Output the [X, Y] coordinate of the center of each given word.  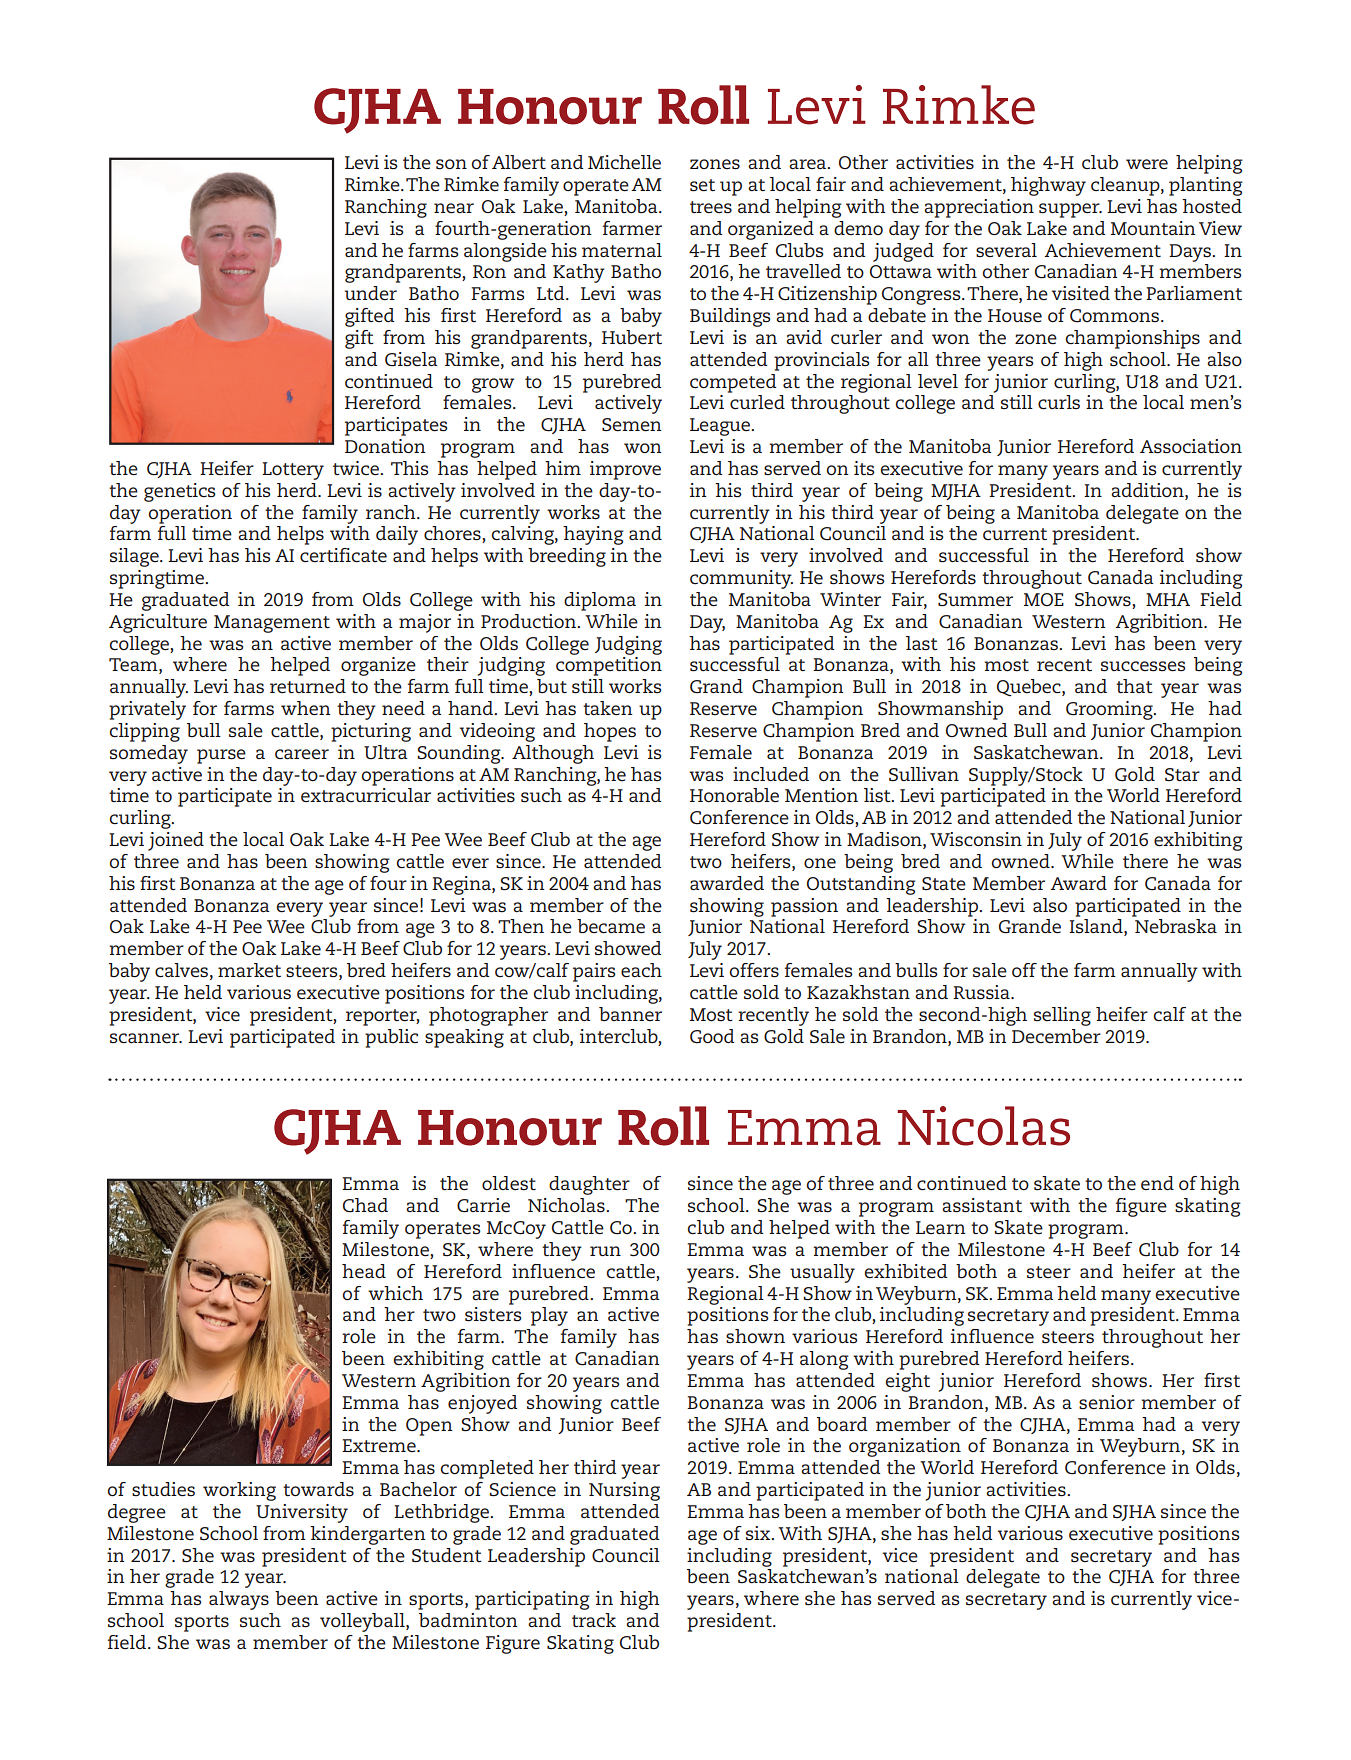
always [239, 1600]
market [249, 970]
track [594, 1620]
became [611, 926]
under [371, 293]
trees [711, 207]
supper [1070, 210]
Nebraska [1176, 926]
